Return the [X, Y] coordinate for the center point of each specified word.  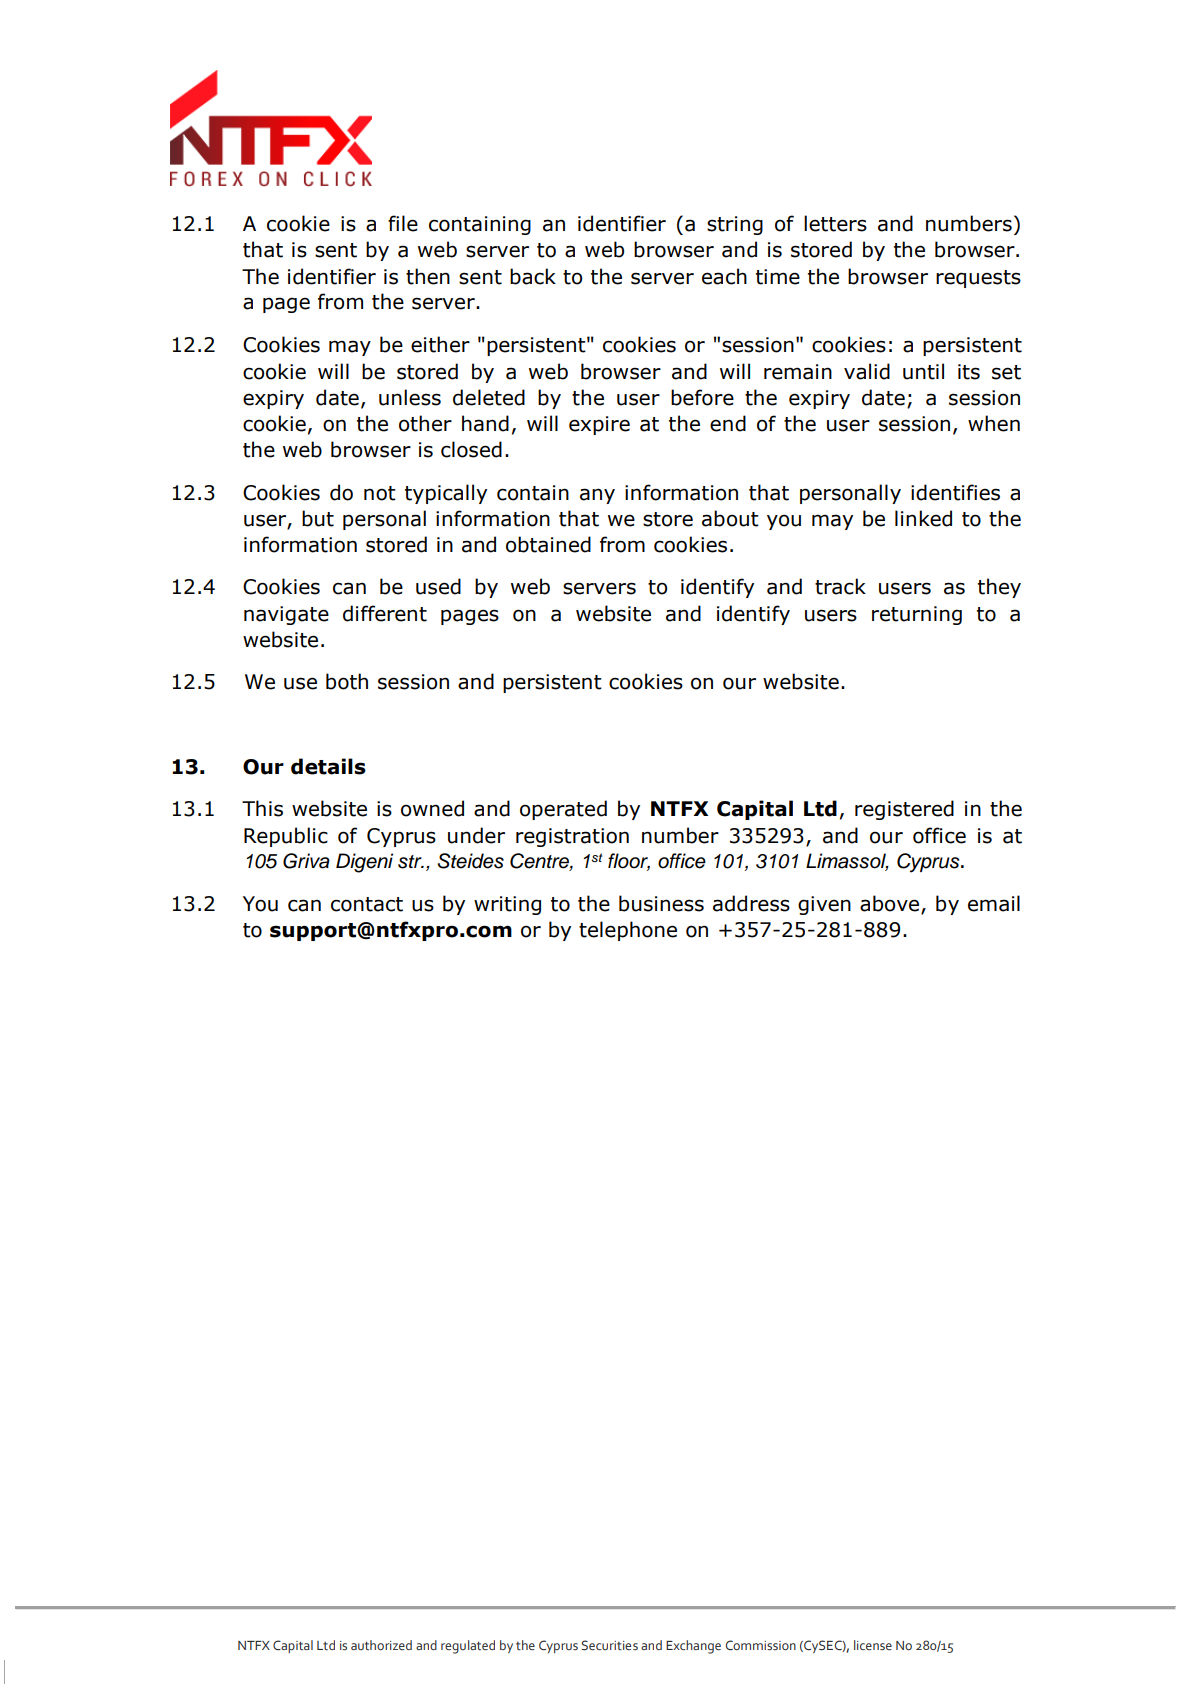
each [724, 276]
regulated [468, 1647]
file [403, 223]
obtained [548, 544]
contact [367, 904]
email [994, 903]
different [385, 613]
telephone [628, 931]
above [891, 904]
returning [917, 615]
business [661, 903]
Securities [610, 1645]
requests [978, 279]
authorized [381, 1645]
